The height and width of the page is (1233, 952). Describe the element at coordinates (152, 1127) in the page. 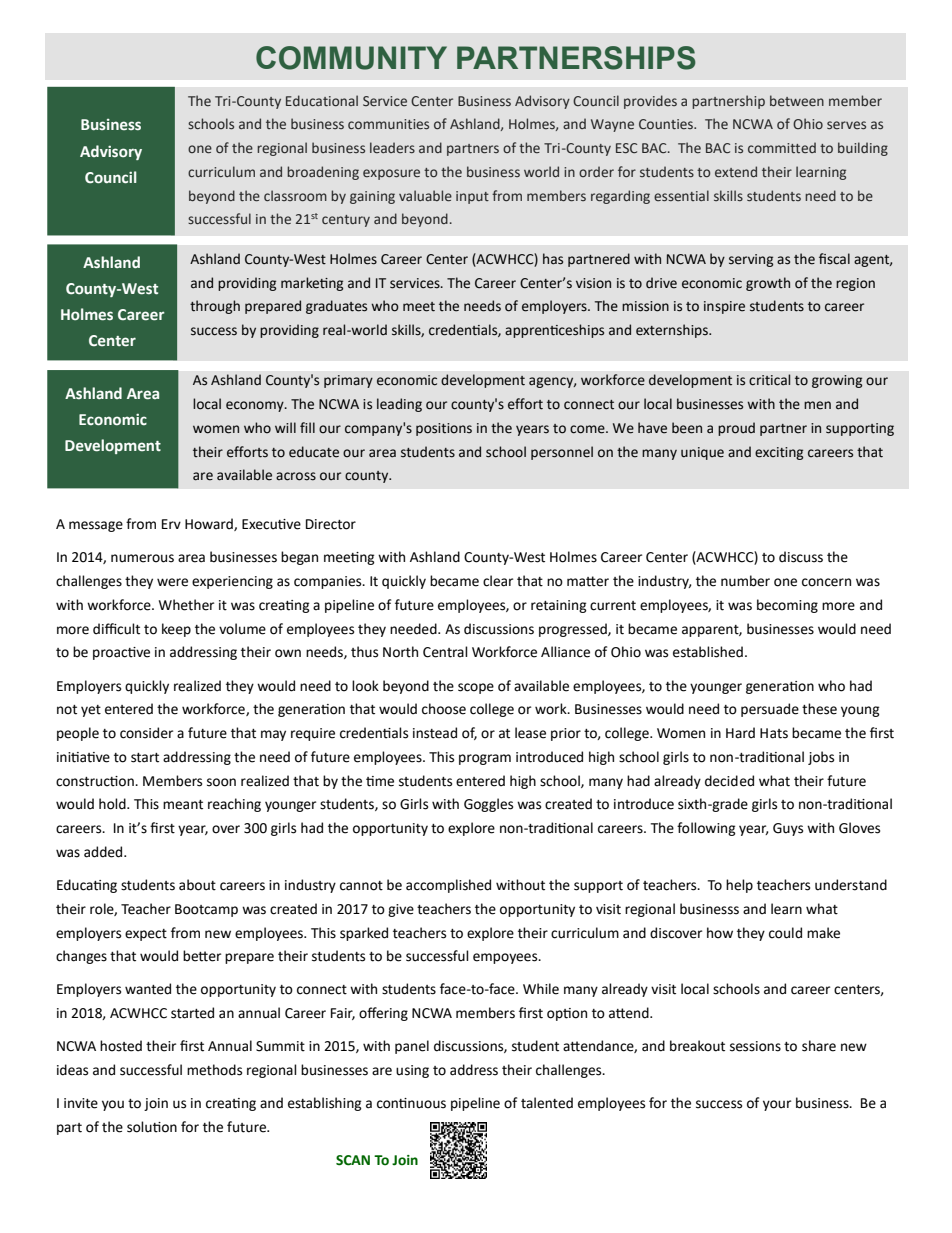

I see `solution` at that location.
